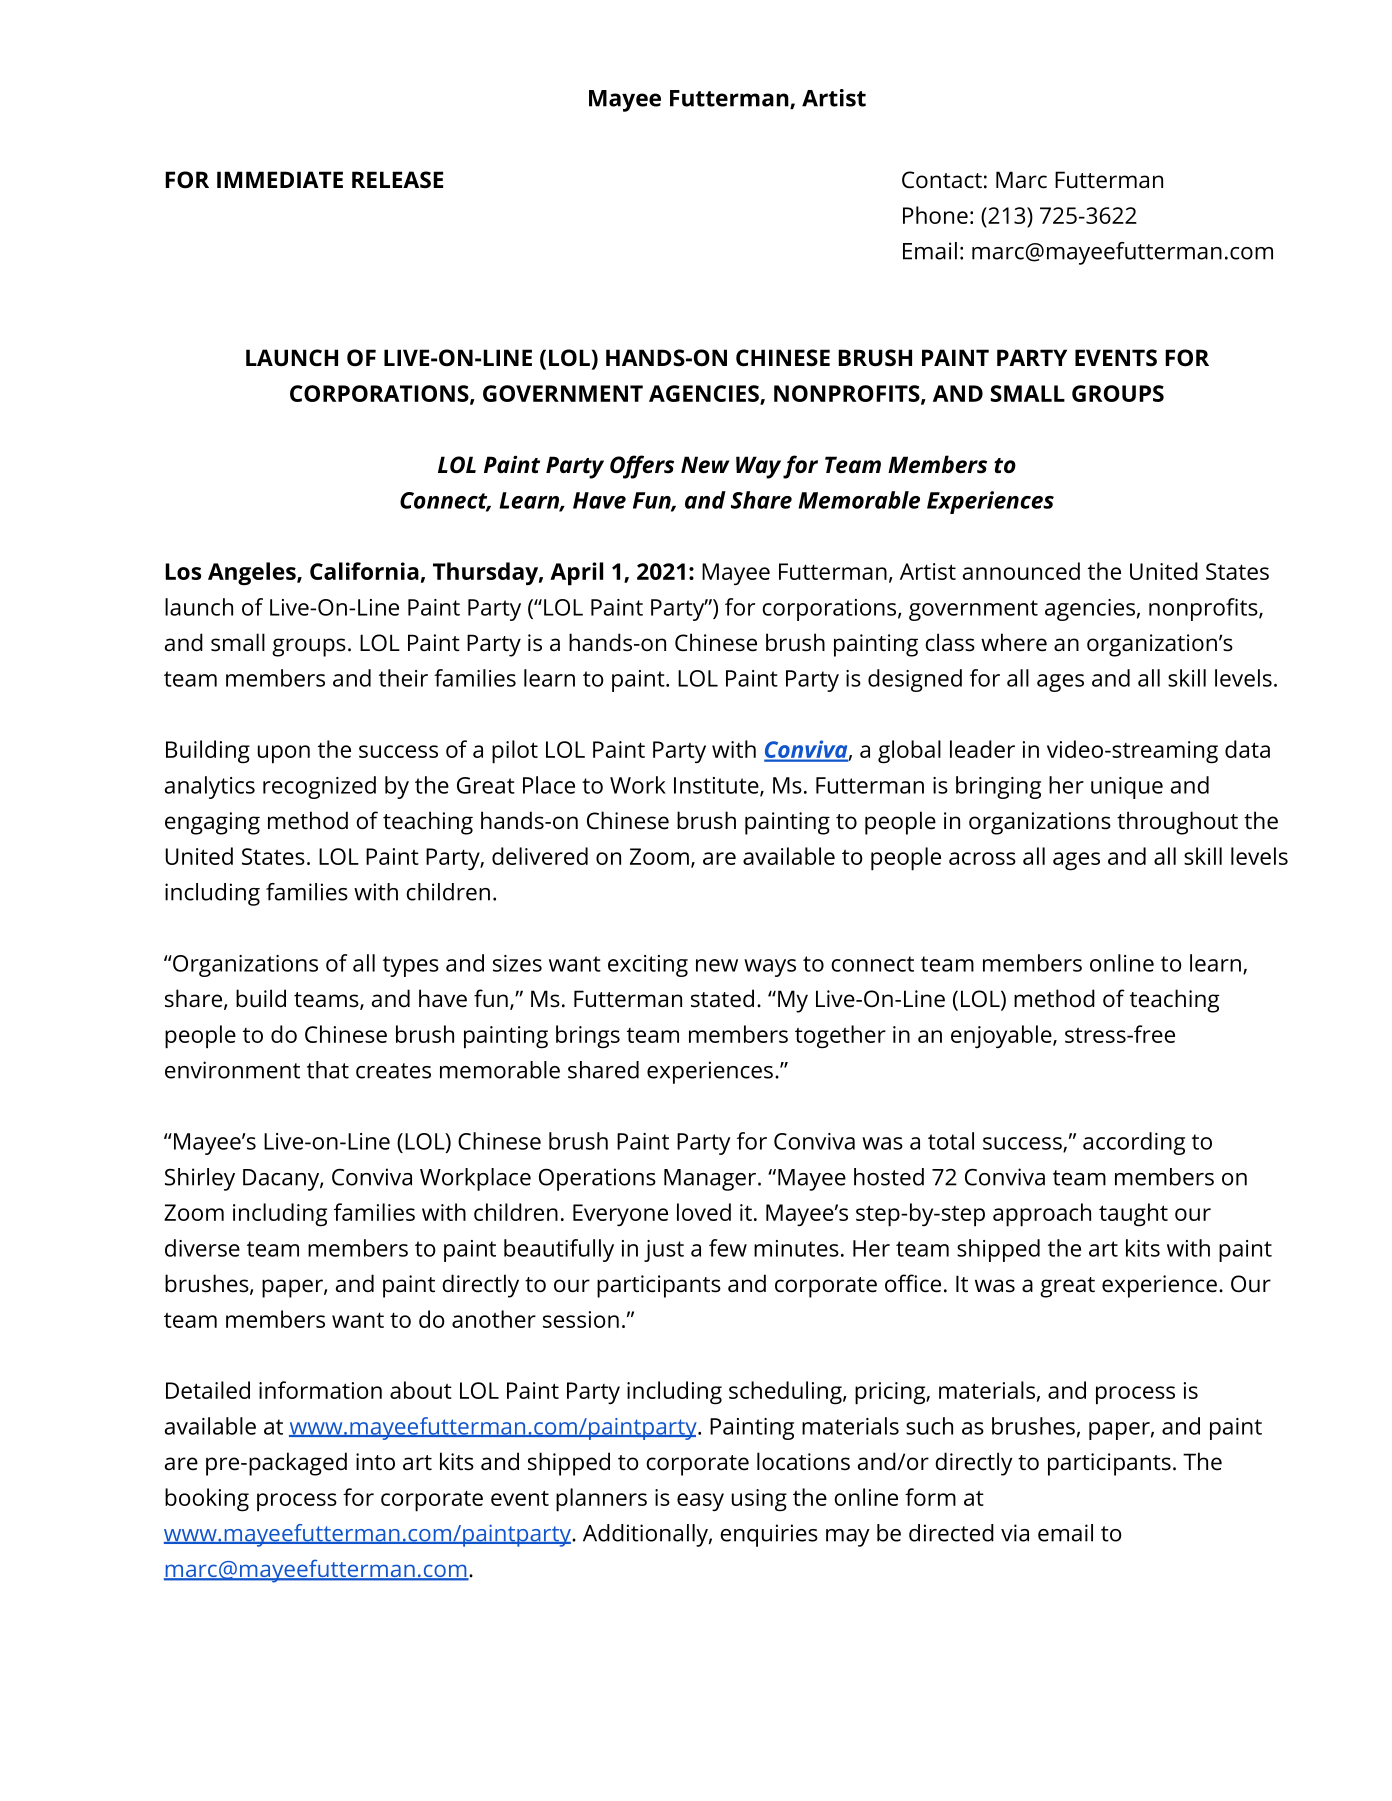 The image size is (1392, 1801). I want to click on into, so click(375, 1462).
